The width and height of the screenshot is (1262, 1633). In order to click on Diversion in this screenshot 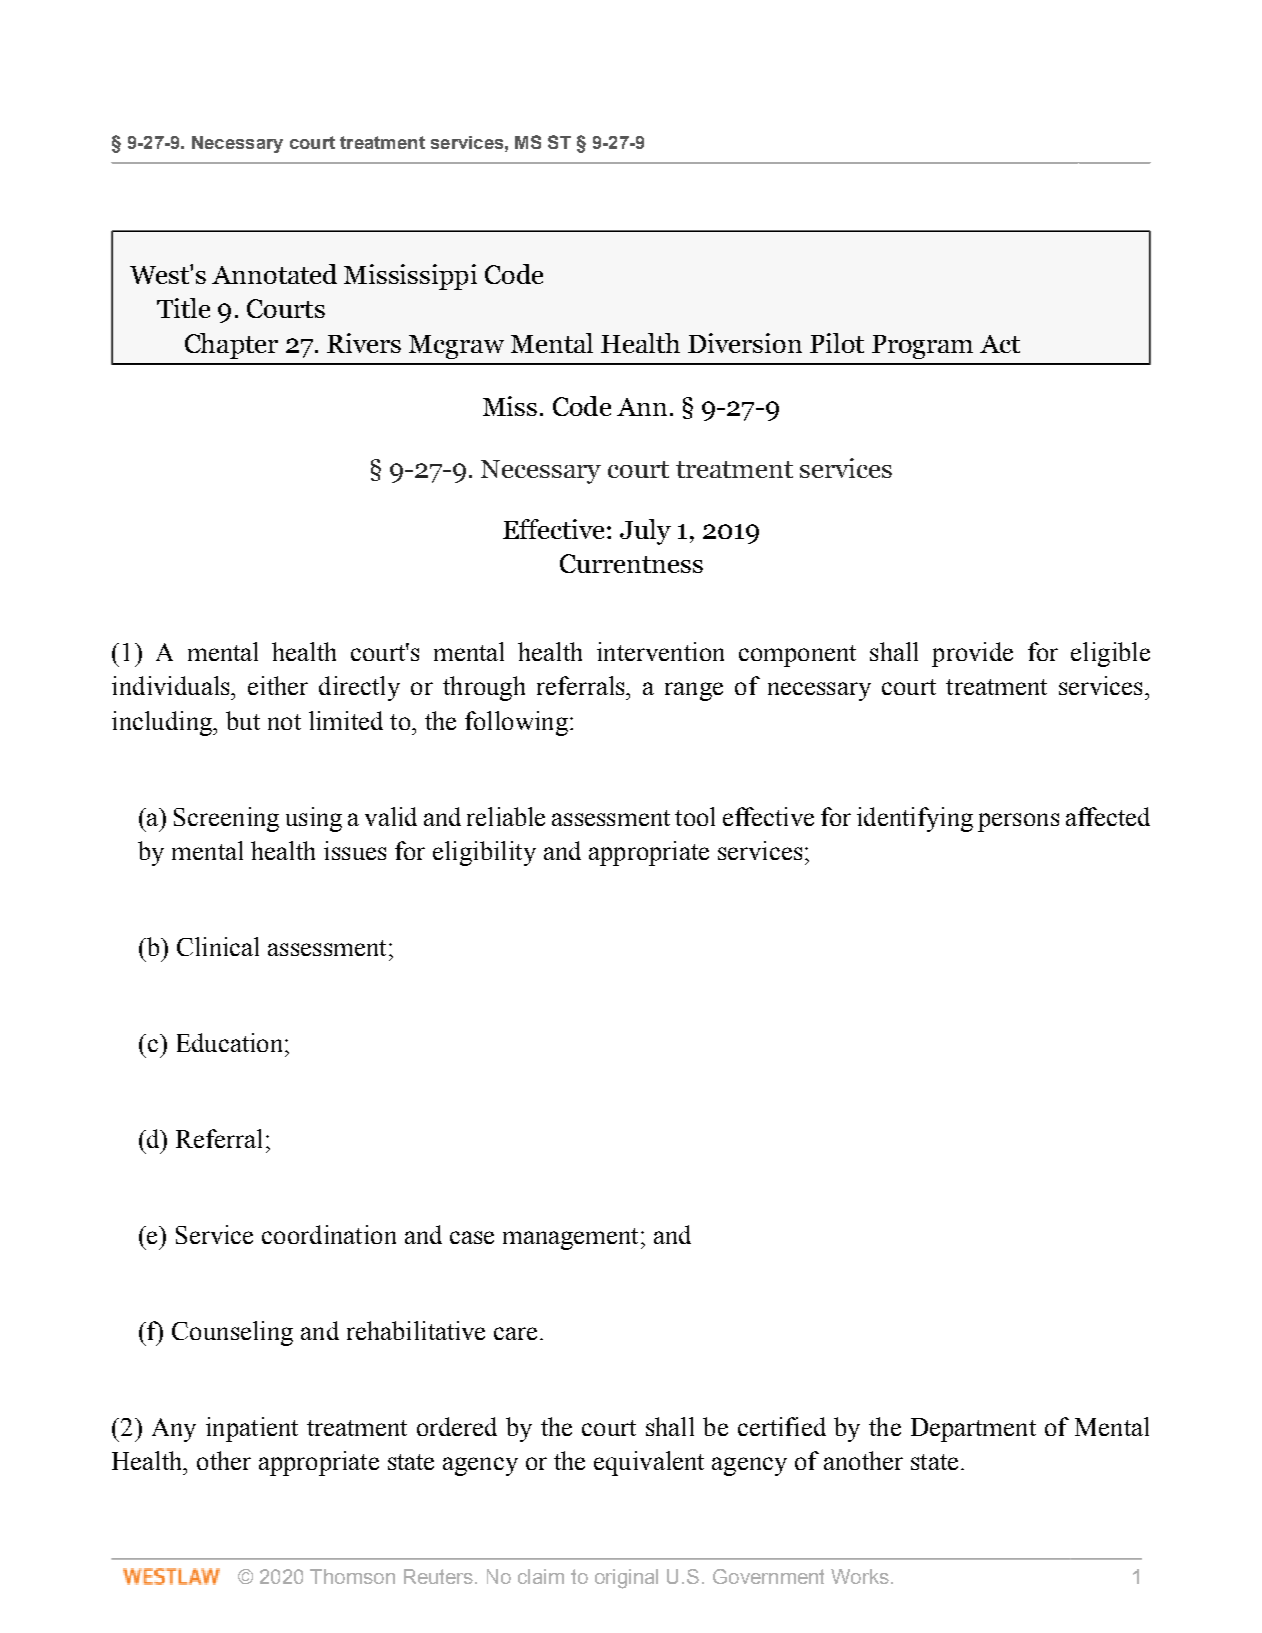, I will do `click(745, 343)`.
